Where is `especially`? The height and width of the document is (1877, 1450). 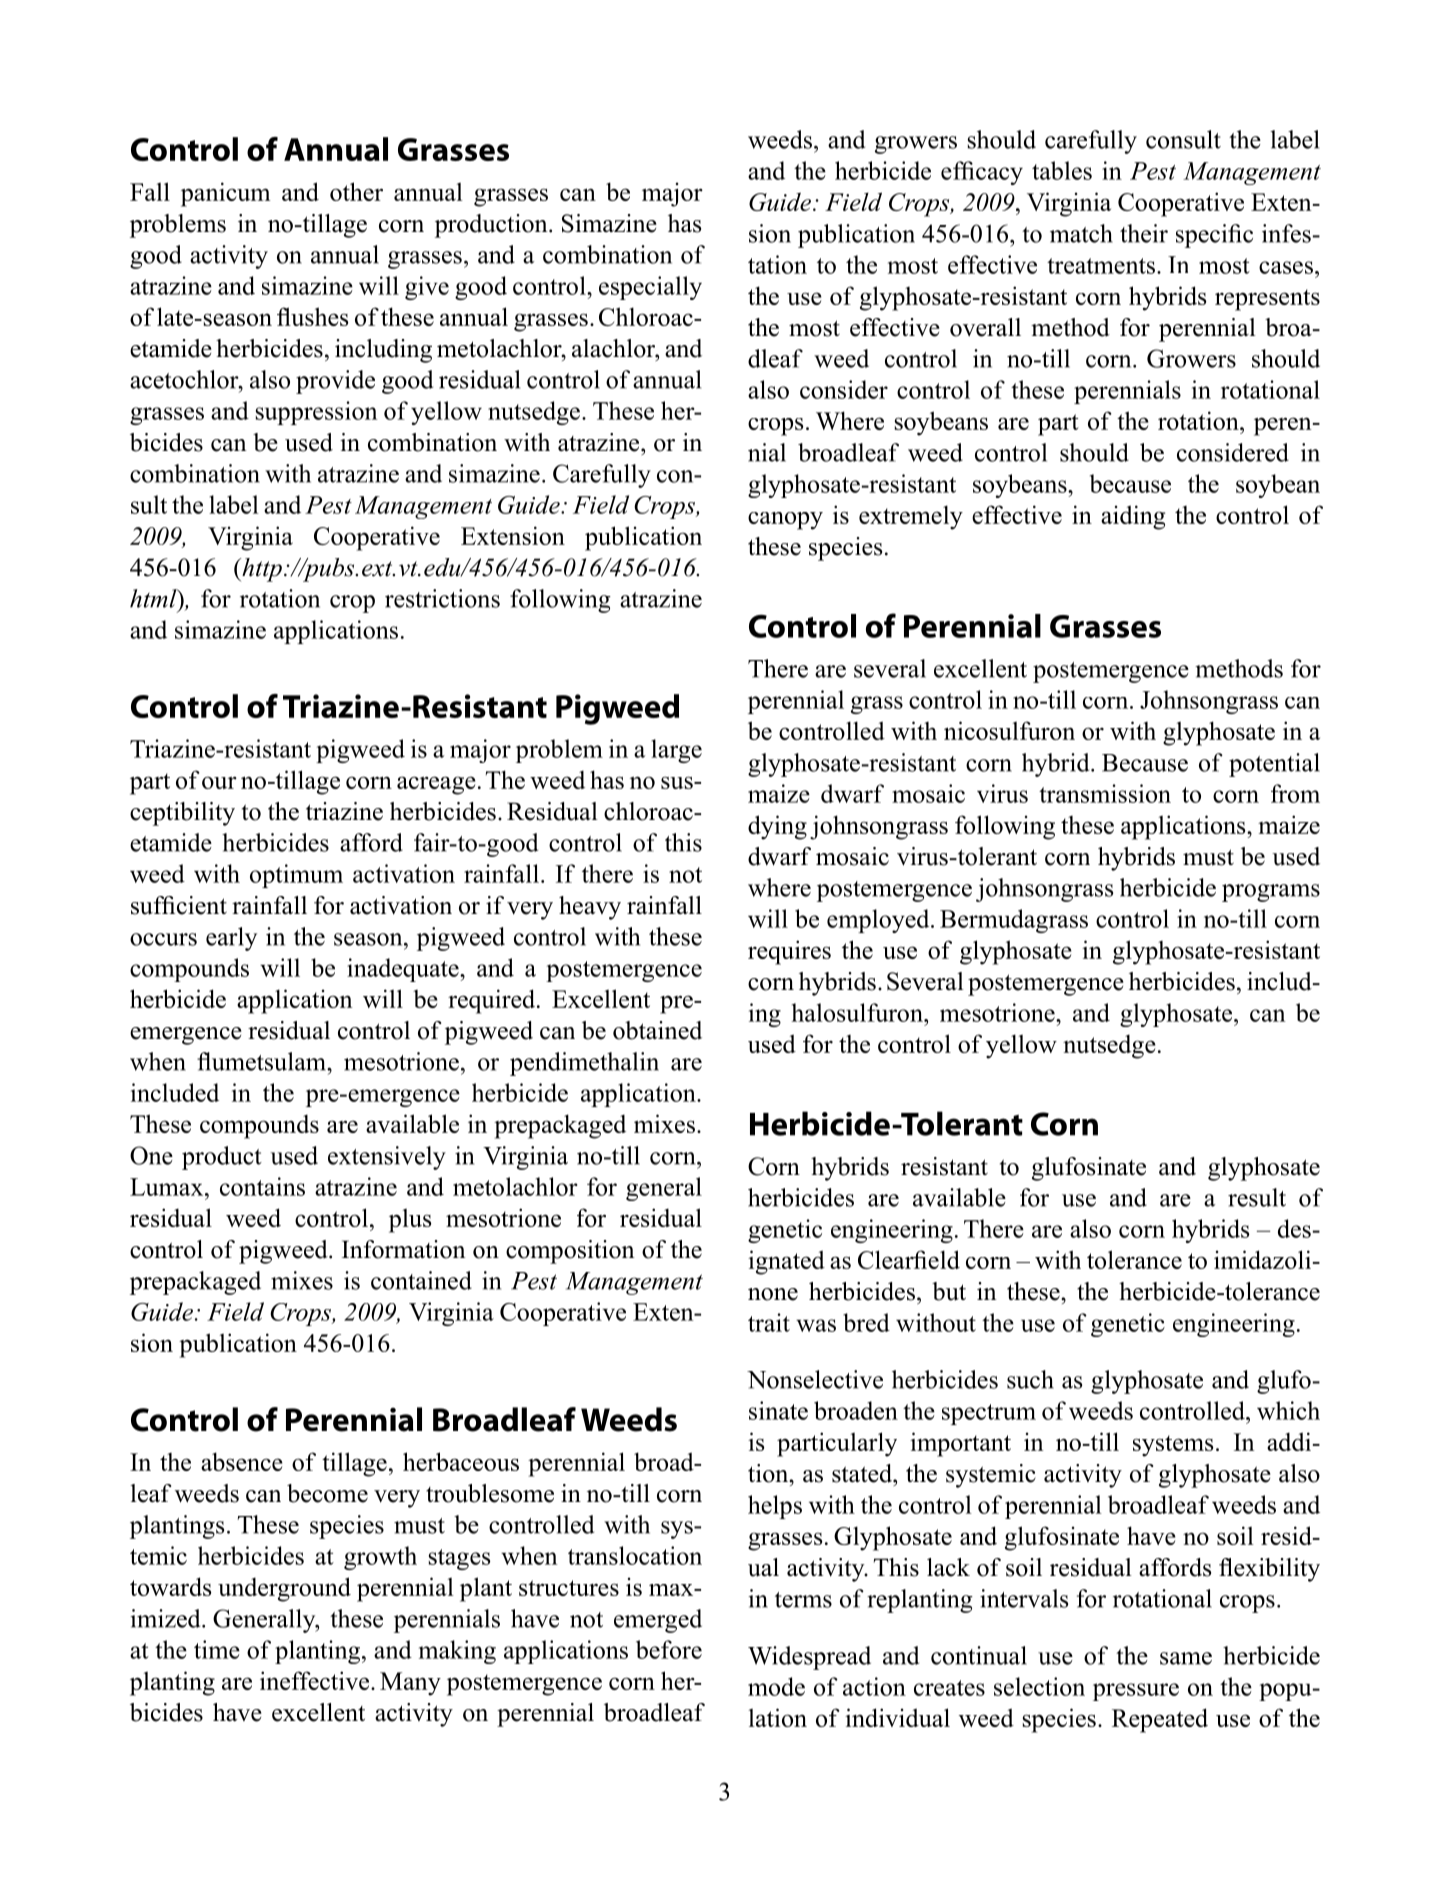
especially is located at coordinates (650, 288).
